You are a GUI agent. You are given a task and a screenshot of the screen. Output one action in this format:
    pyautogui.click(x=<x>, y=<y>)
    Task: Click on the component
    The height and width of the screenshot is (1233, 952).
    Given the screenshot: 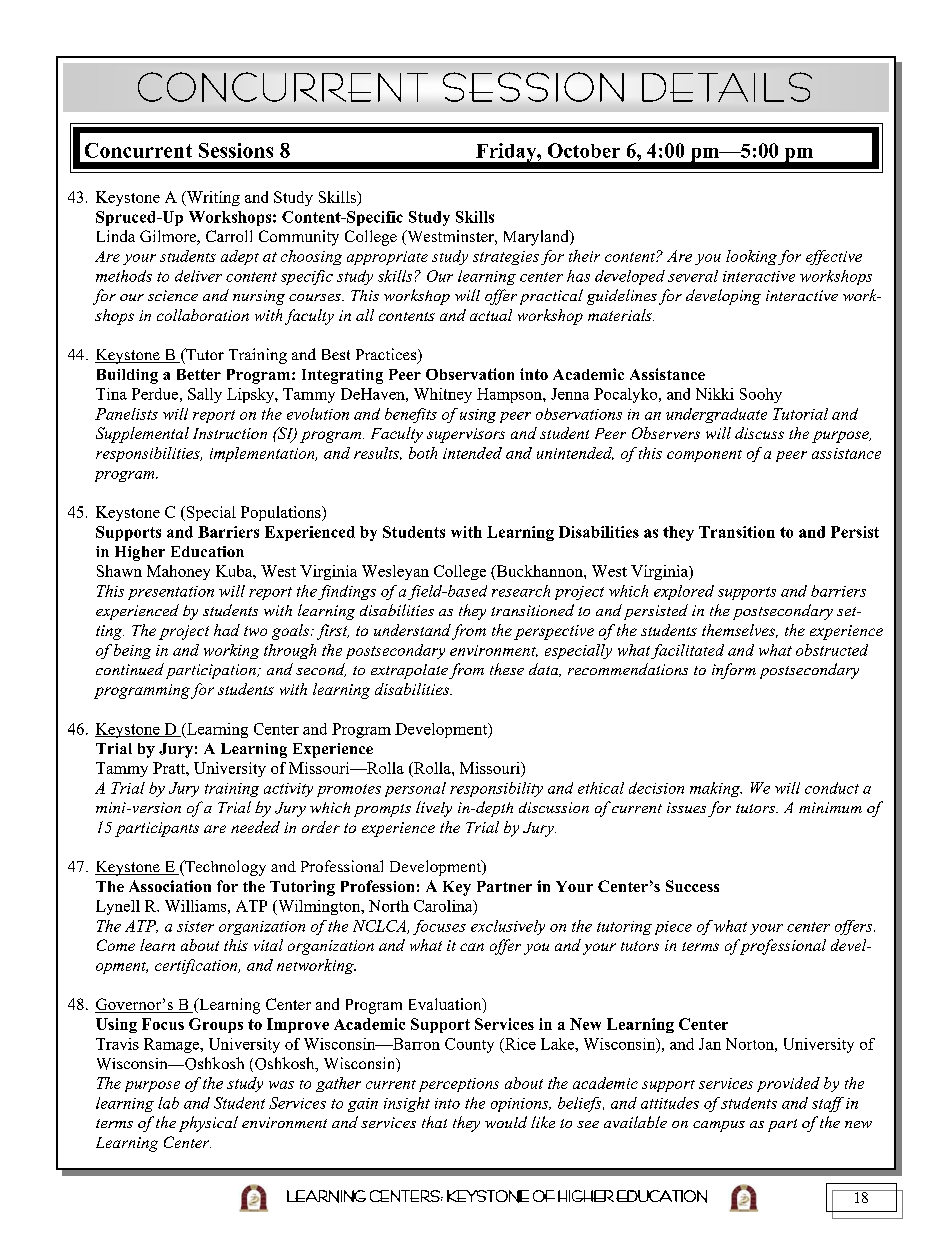 What is the action you would take?
    pyautogui.click(x=704, y=456)
